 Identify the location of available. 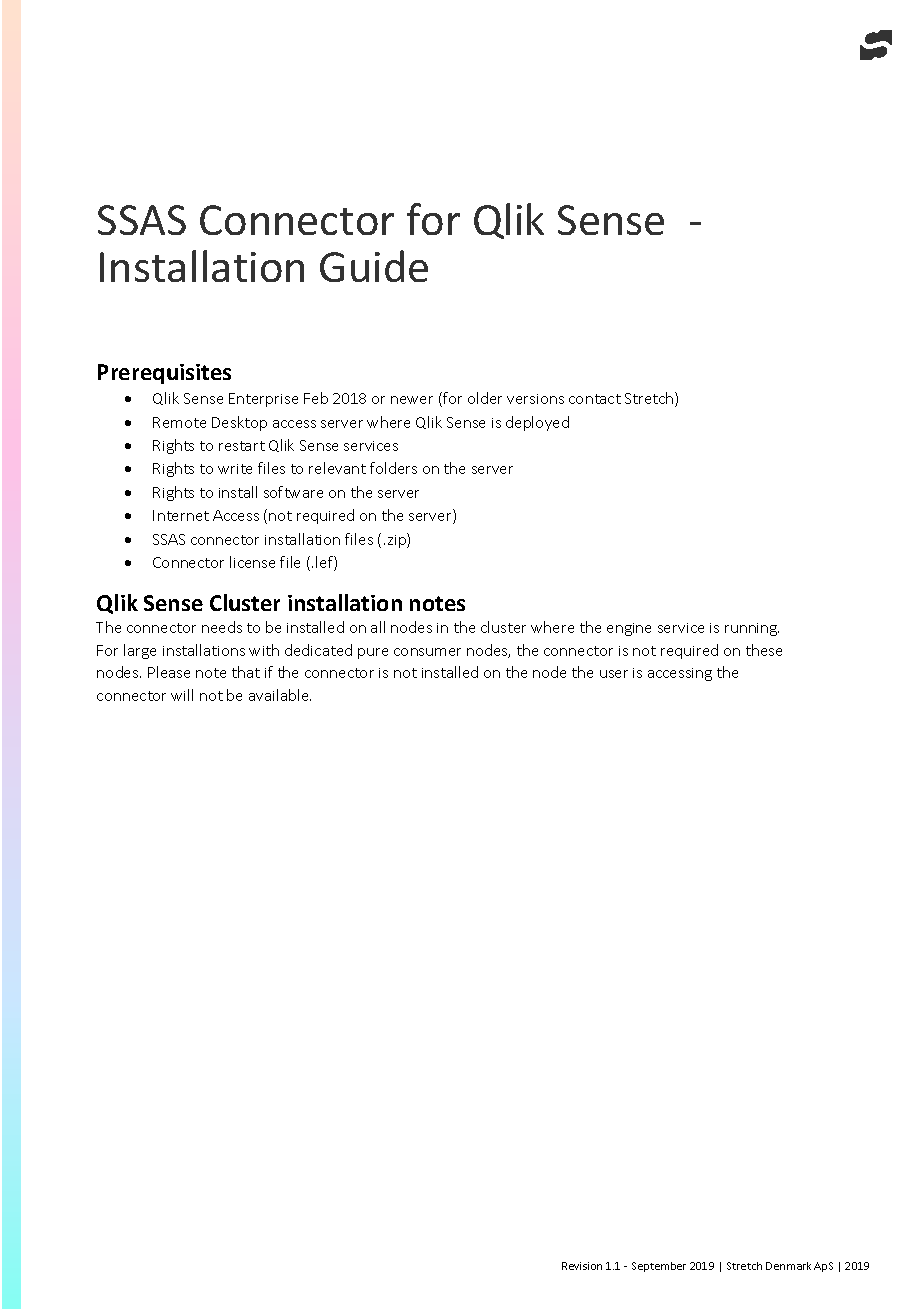
(280, 695).
